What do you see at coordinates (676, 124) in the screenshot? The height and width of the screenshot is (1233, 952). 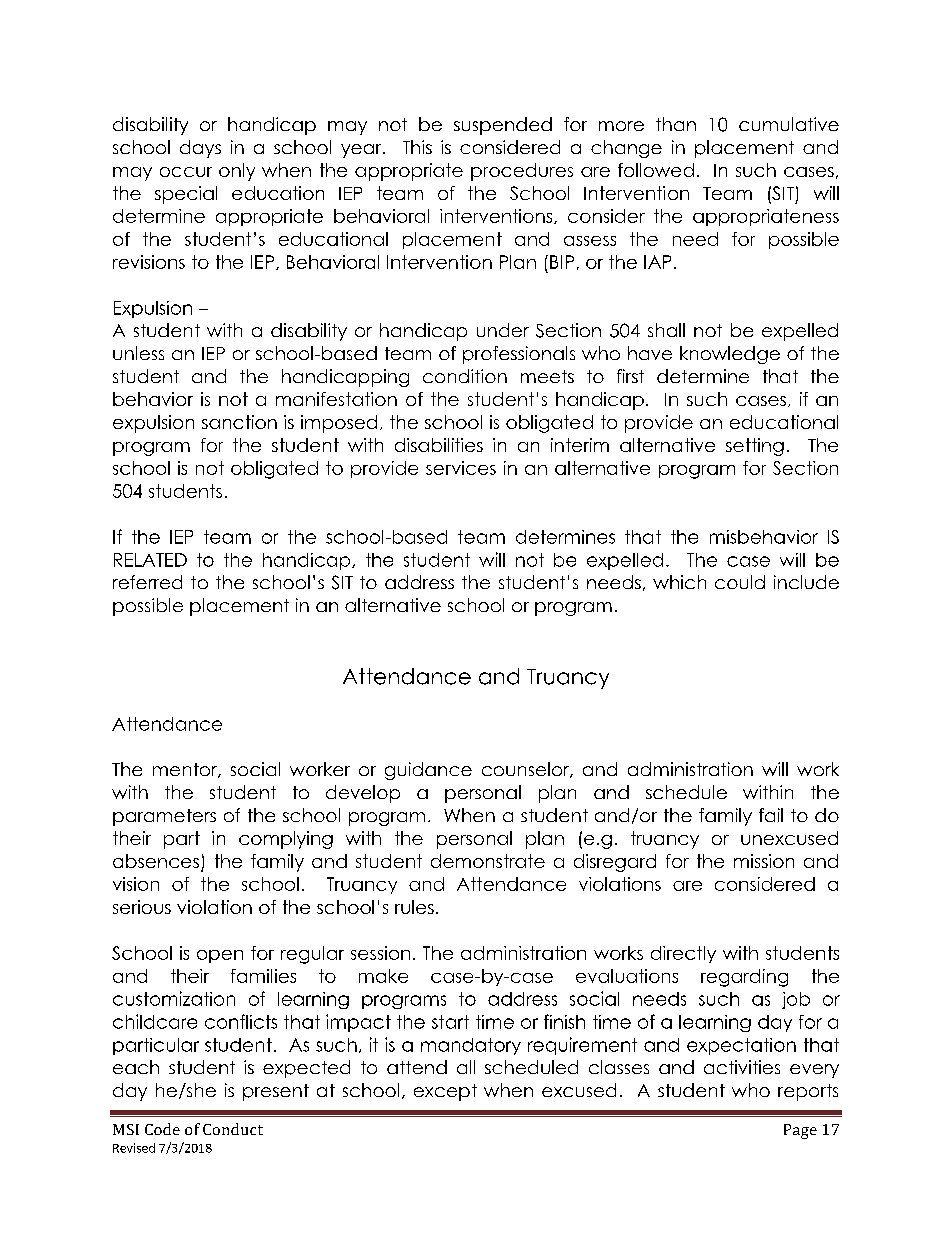 I see `than` at bounding box center [676, 124].
